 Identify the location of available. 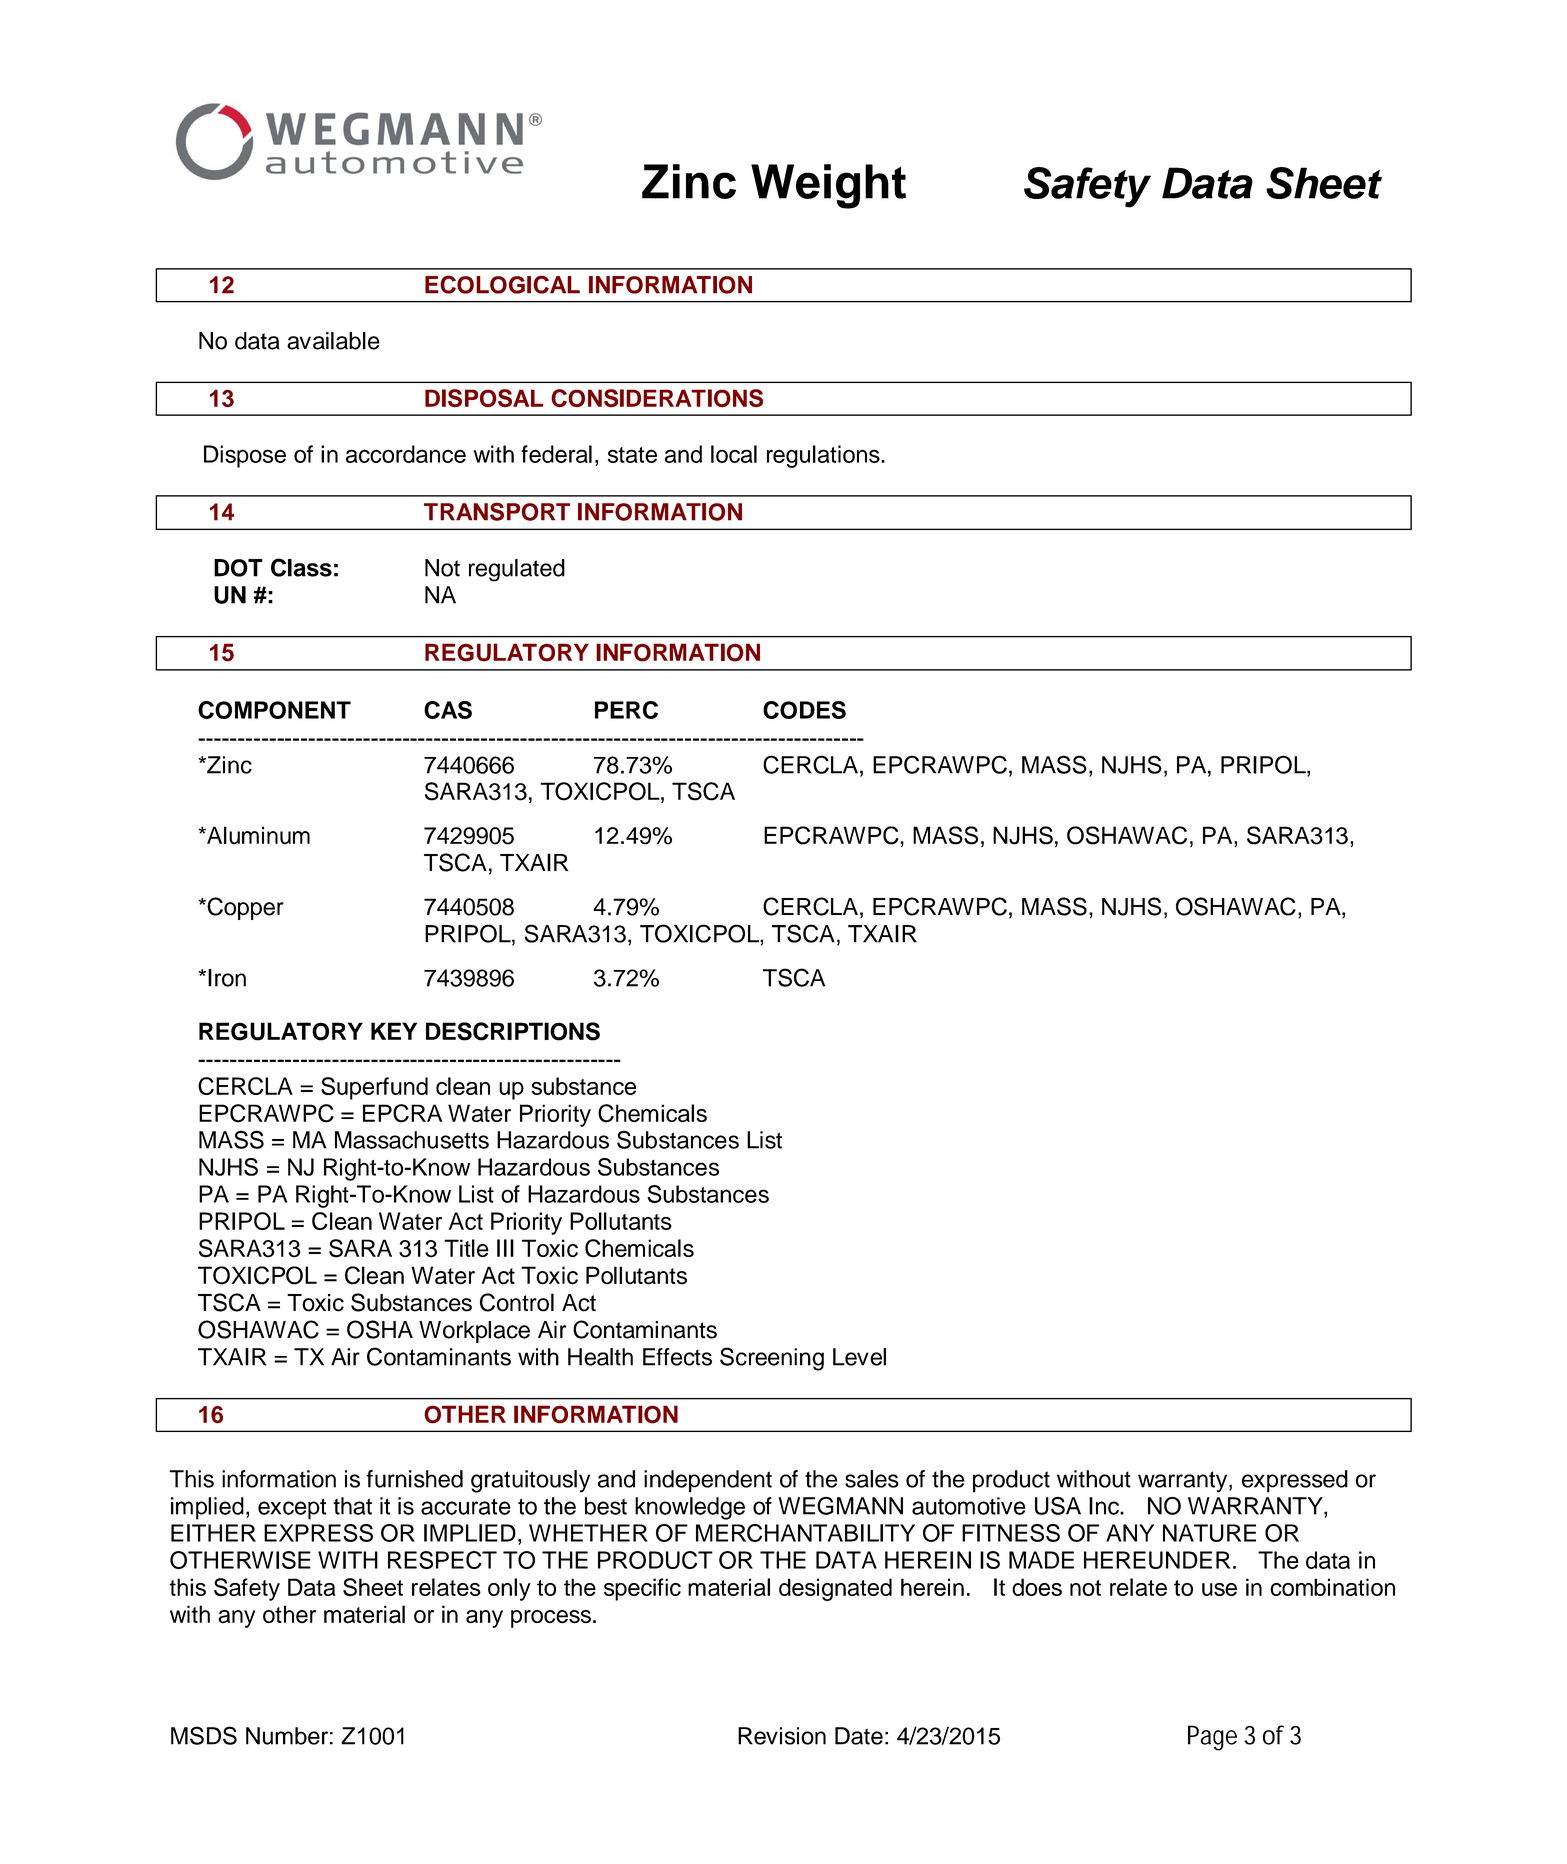
(333, 341).
